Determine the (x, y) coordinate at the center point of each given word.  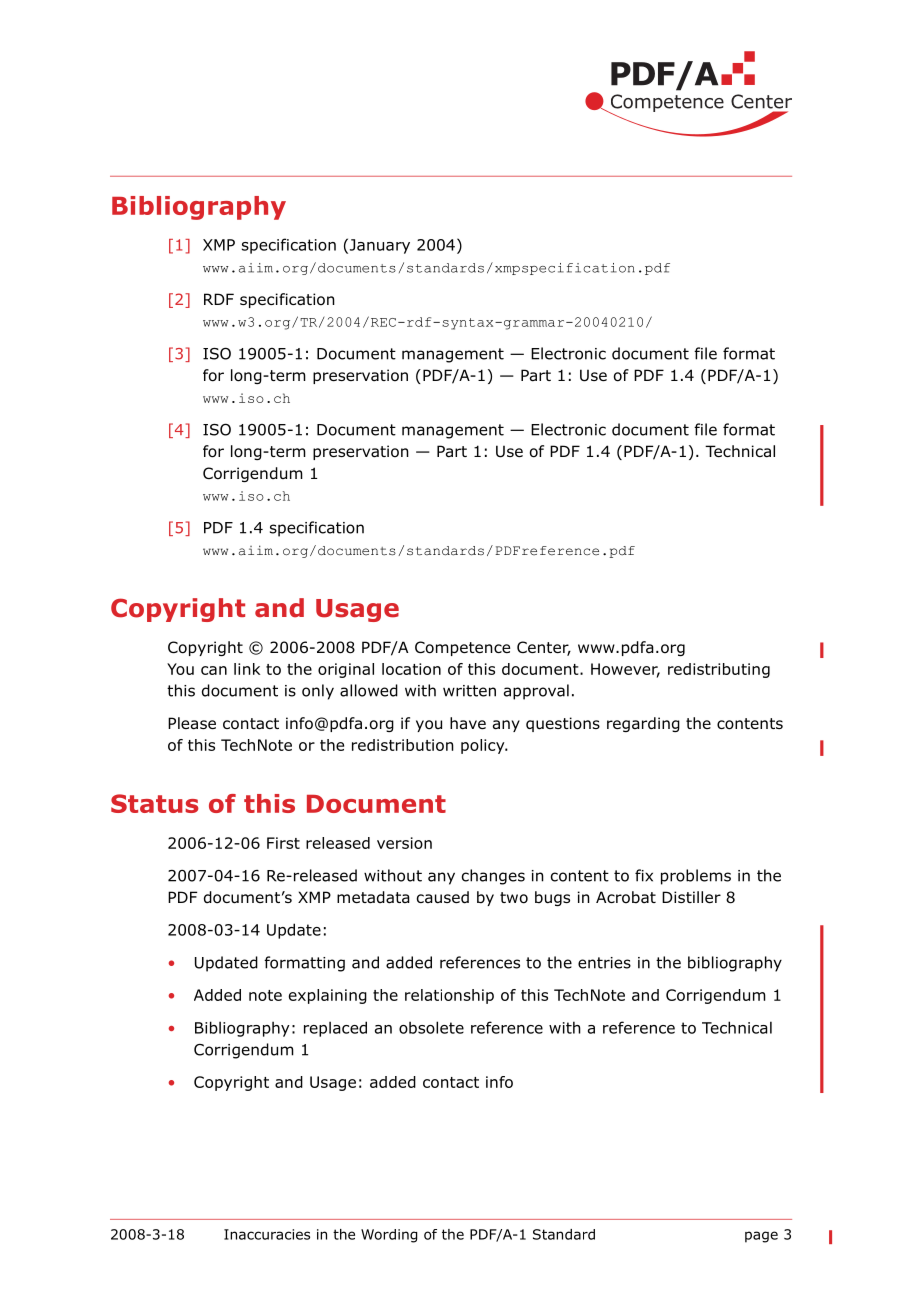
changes (493, 877)
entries (604, 963)
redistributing (719, 670)
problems (696, 877)
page (761, 1237)
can (214, 670)
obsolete (431, 1027)
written (469, 691)
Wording (389, 1236)
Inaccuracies (267, 1234)
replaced (335, 1029)
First (283, 843)
